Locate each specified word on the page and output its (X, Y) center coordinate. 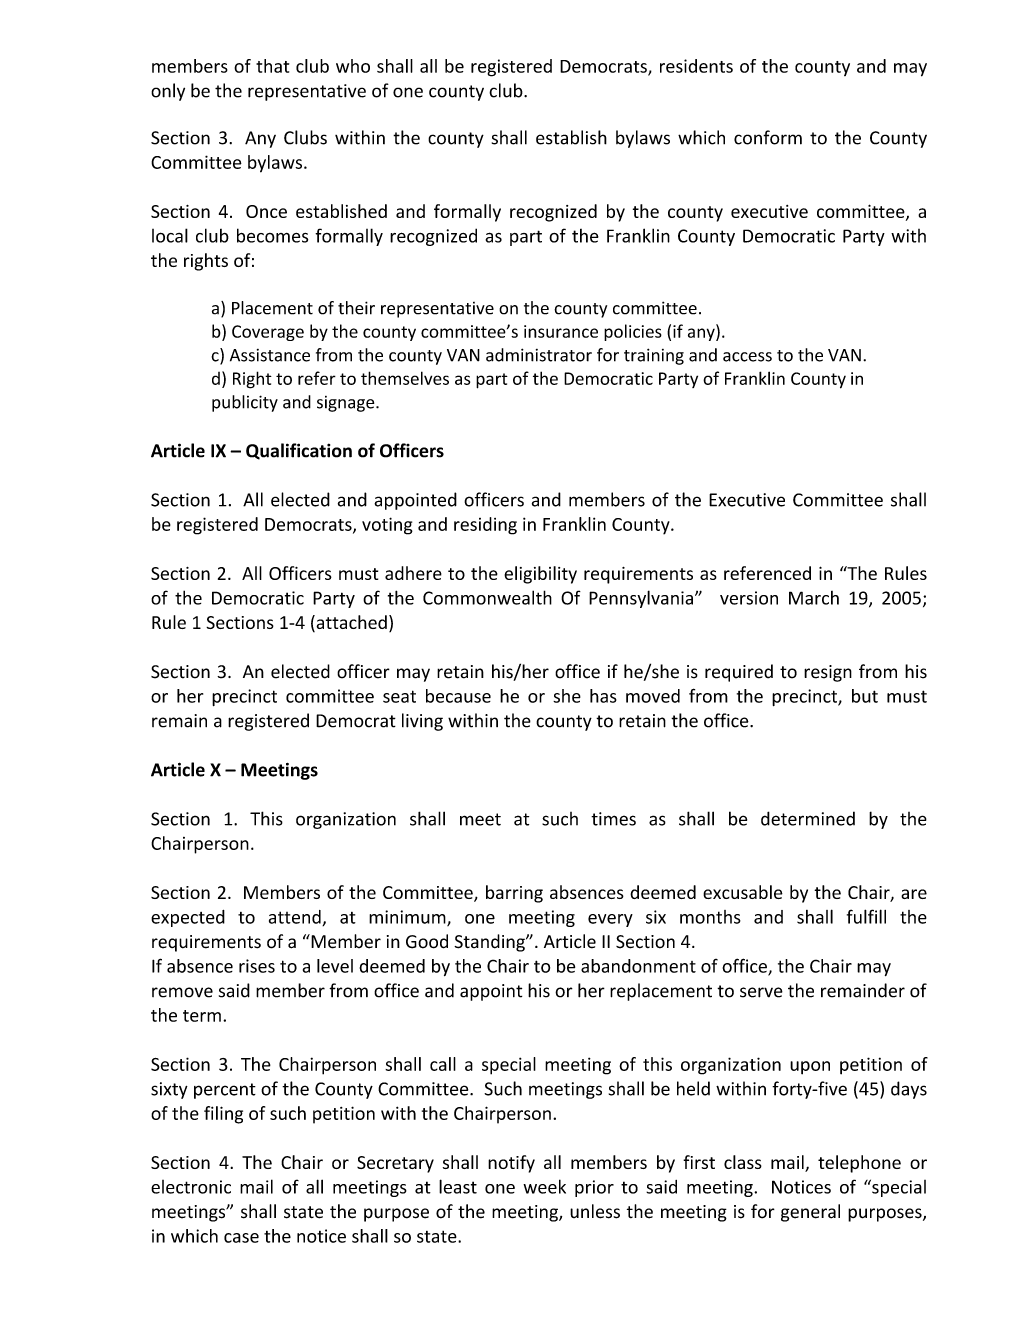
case (241, 1238)
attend (296, 918)
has (603, 696)
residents (696, 66)
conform (768, 137)
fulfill (866, 916)
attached (350, 623)
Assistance (270, 355)
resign (828, 673)
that (272, 66)
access (747, 357)
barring (514, 894)
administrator (539, 355)
